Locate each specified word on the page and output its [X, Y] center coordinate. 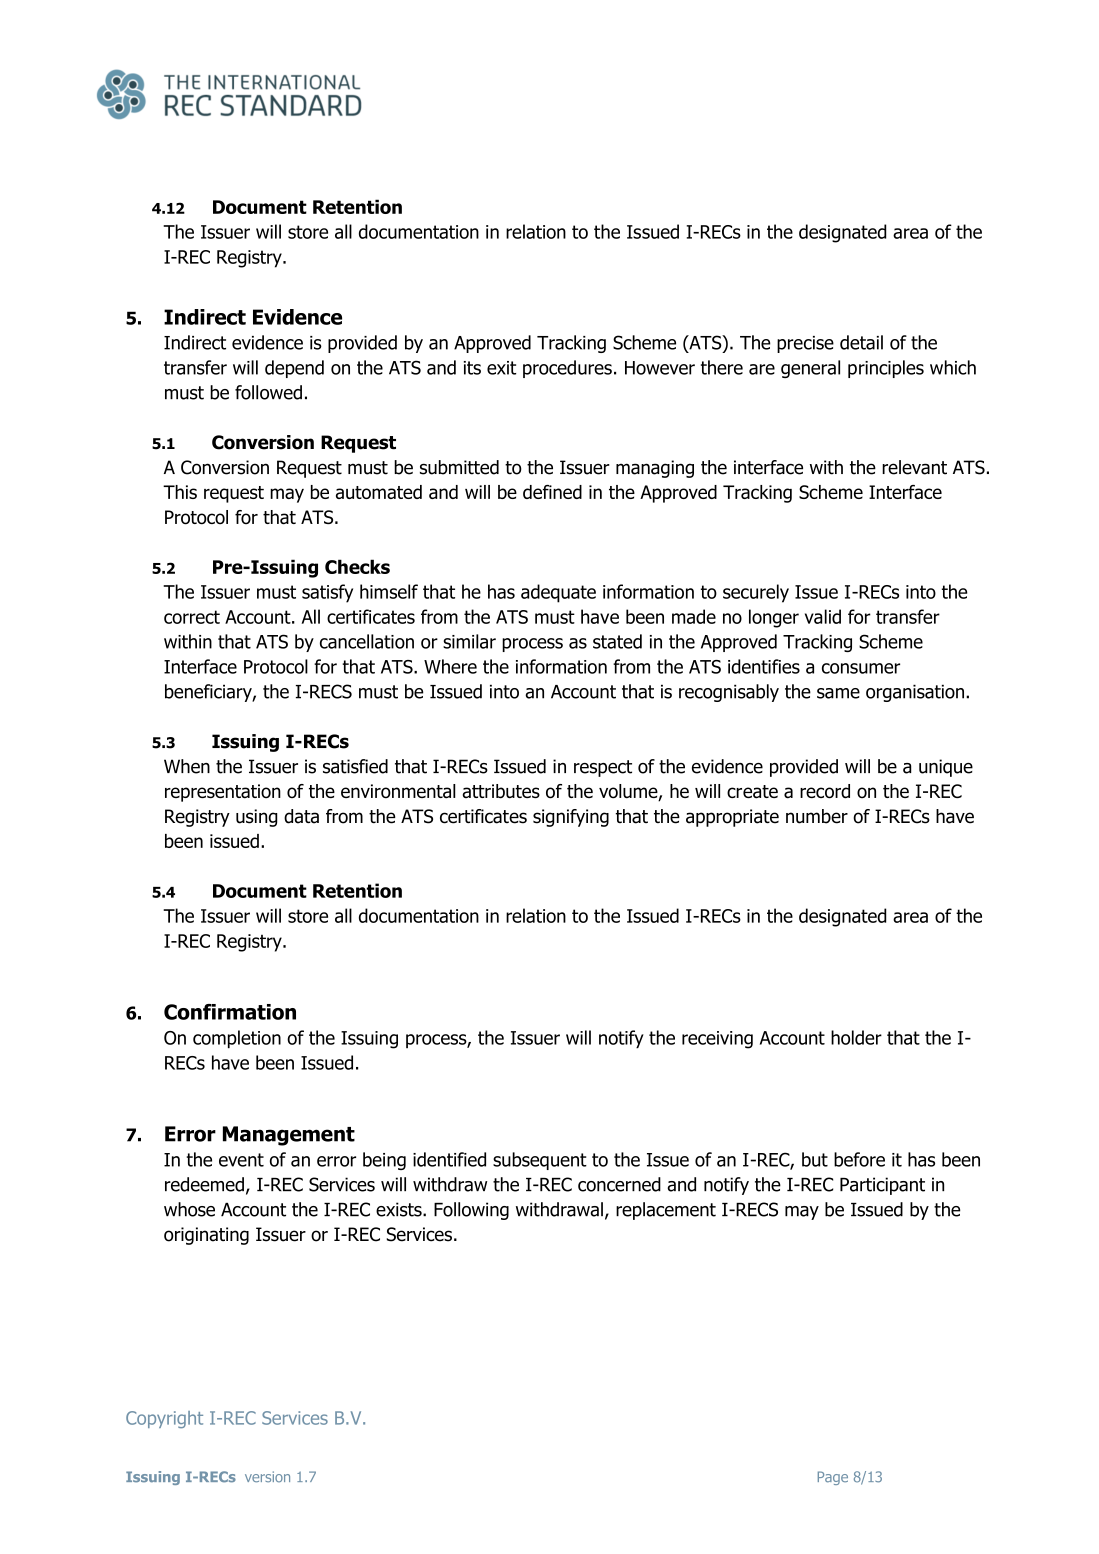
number [817, 816]
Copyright [164, 1419]
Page [833, 1478]
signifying [571, 818]
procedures [567, 369]
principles [886, 369]
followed [268, 392]
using [257, 818]
